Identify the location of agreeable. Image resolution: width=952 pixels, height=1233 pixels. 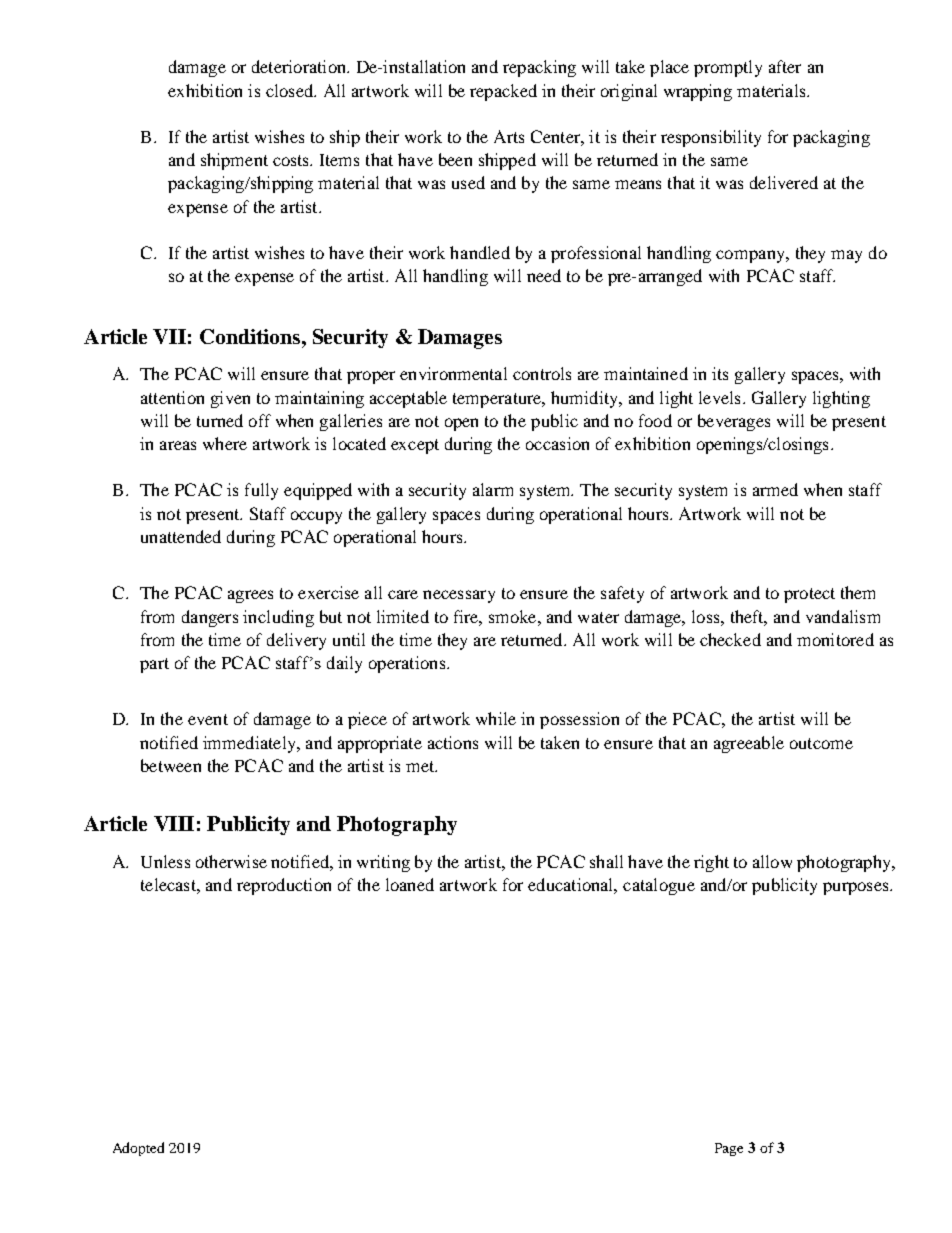
(749, 744).
